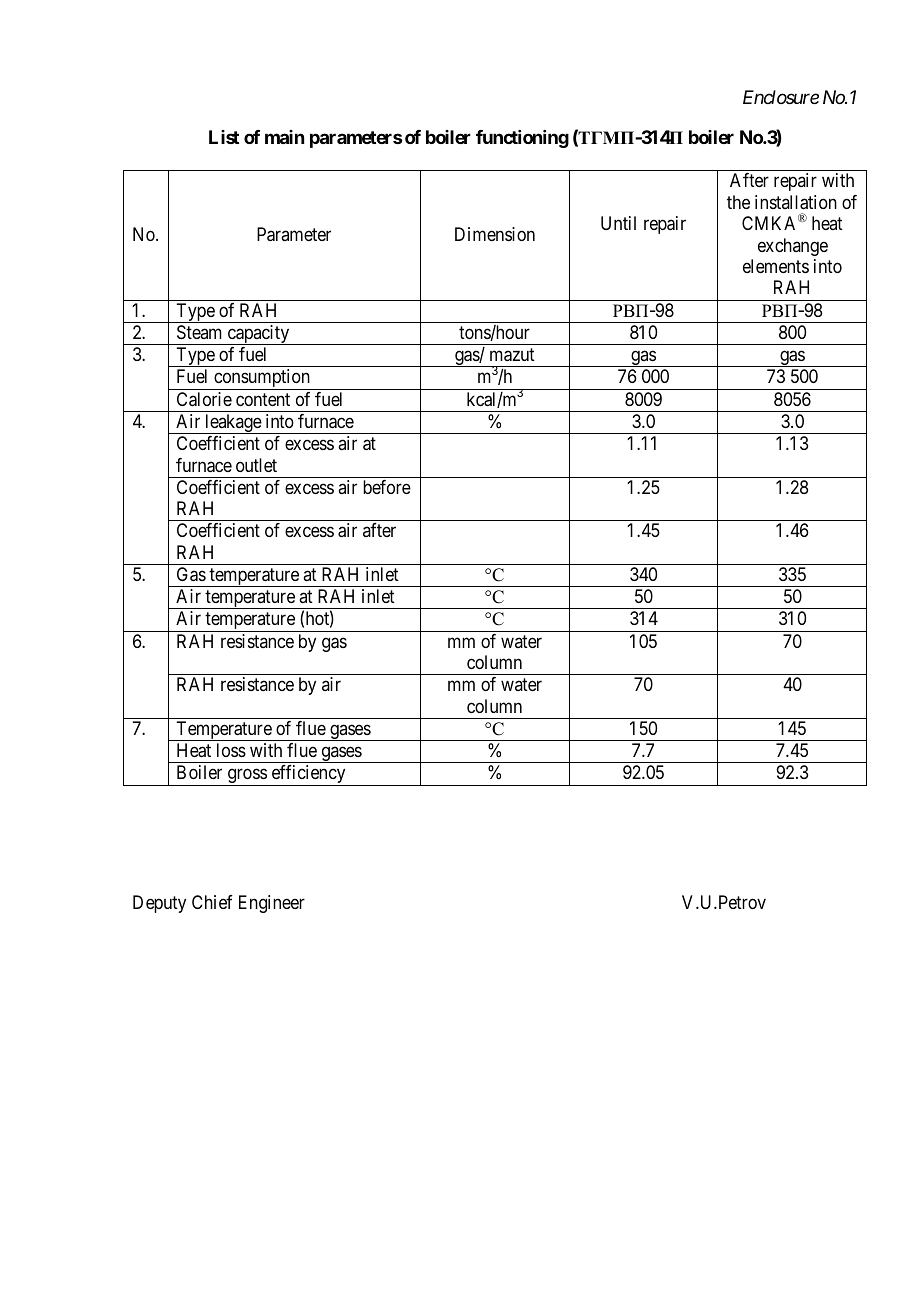 This screenshot has height=1308, width=924. Describe the element at coordinates (262, 379) in the screenshot. I see `consumption` at that location.
